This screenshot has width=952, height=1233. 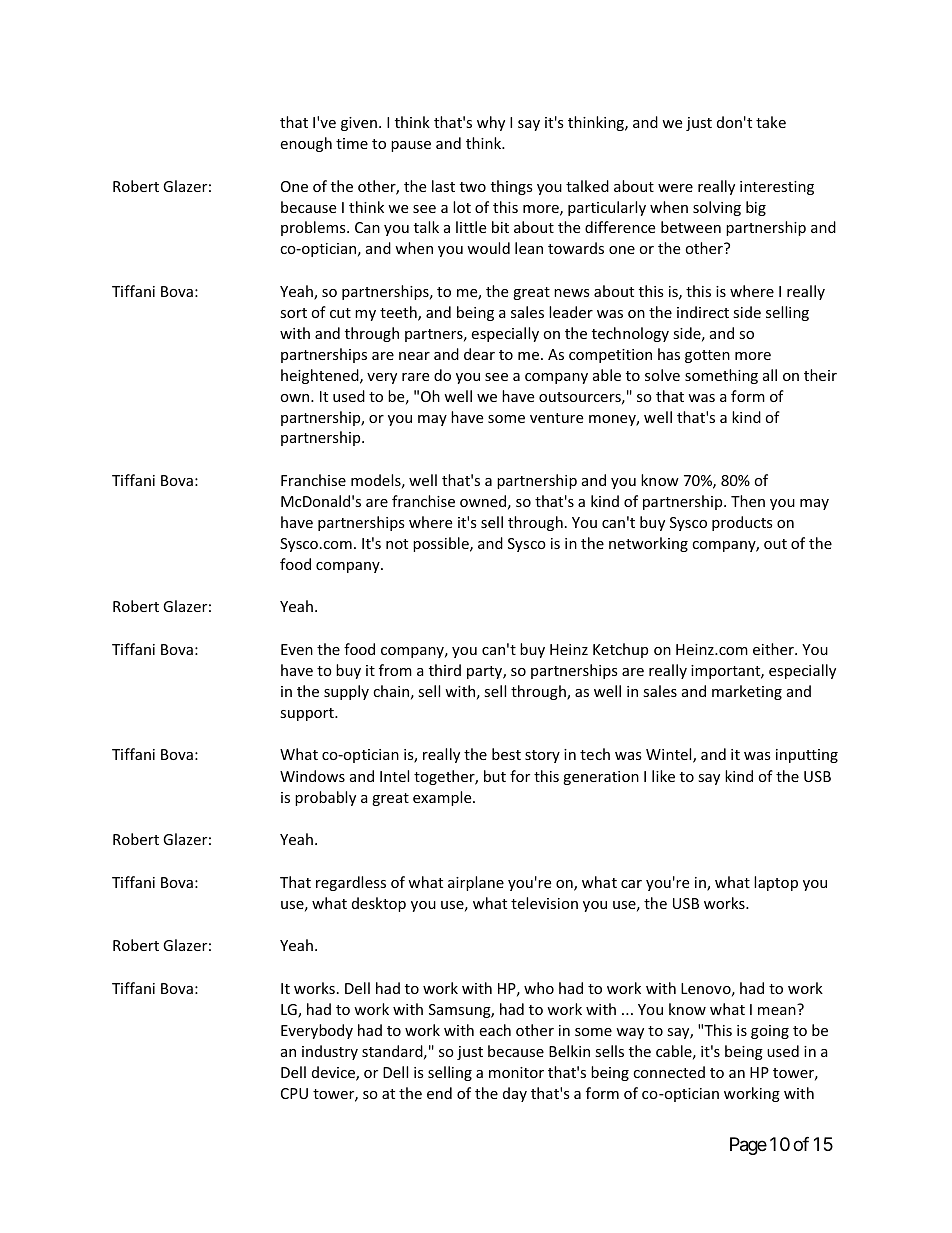 I want to click on time, so click(x=352, y=143).
